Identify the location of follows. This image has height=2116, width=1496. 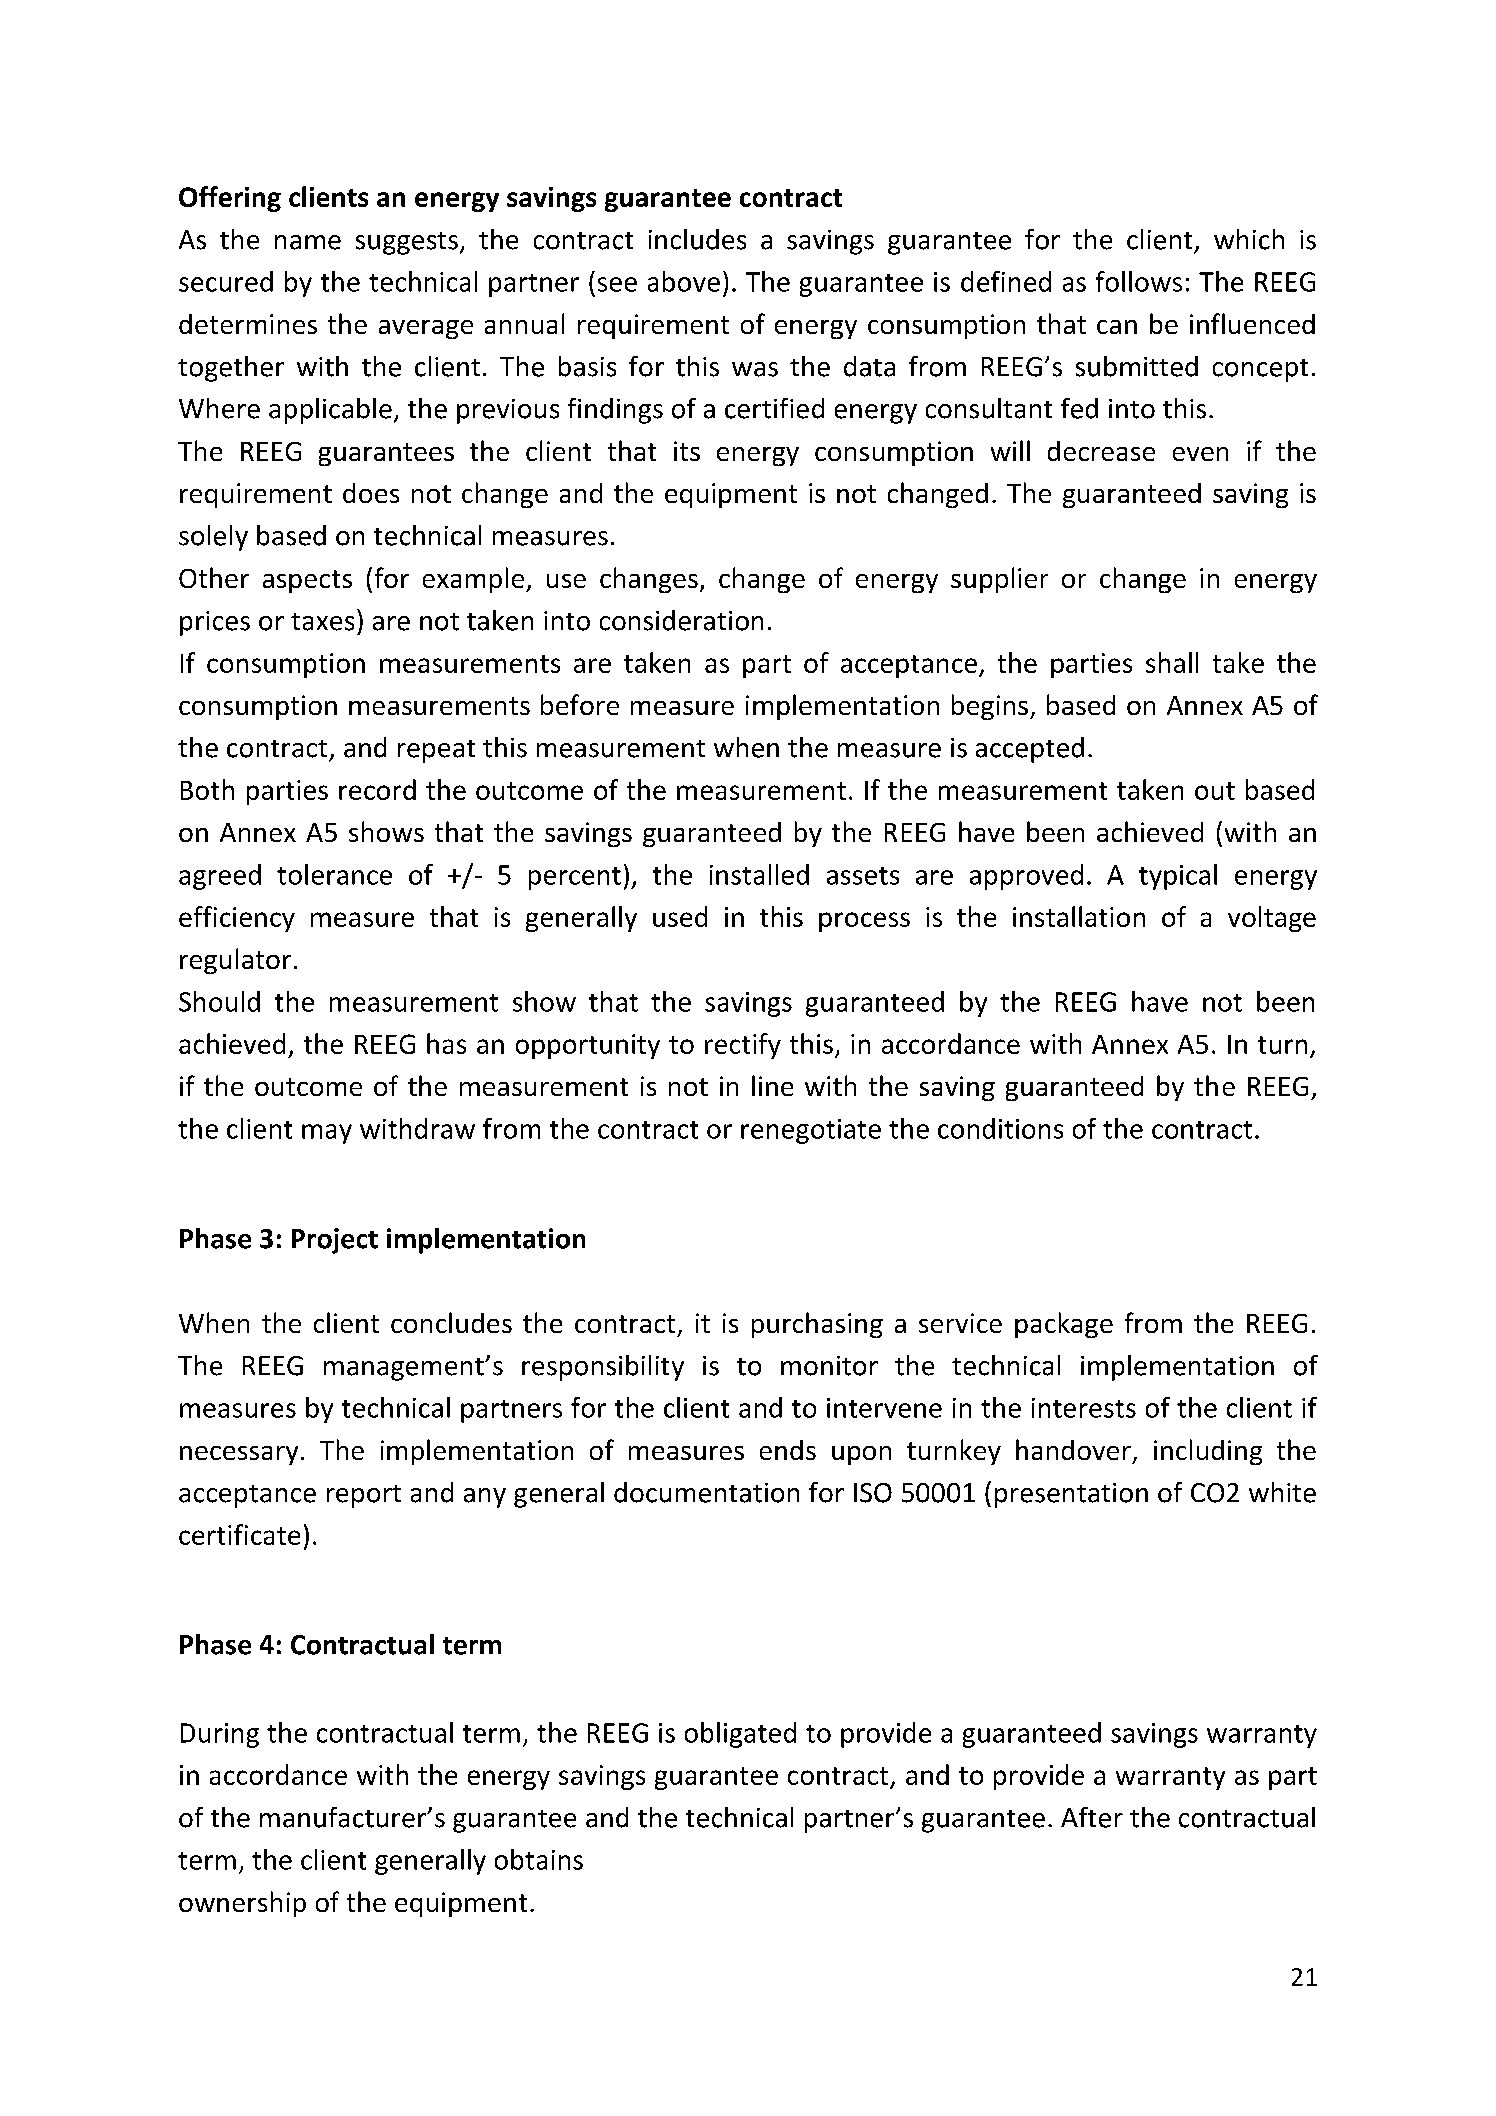
(1139, 281).
